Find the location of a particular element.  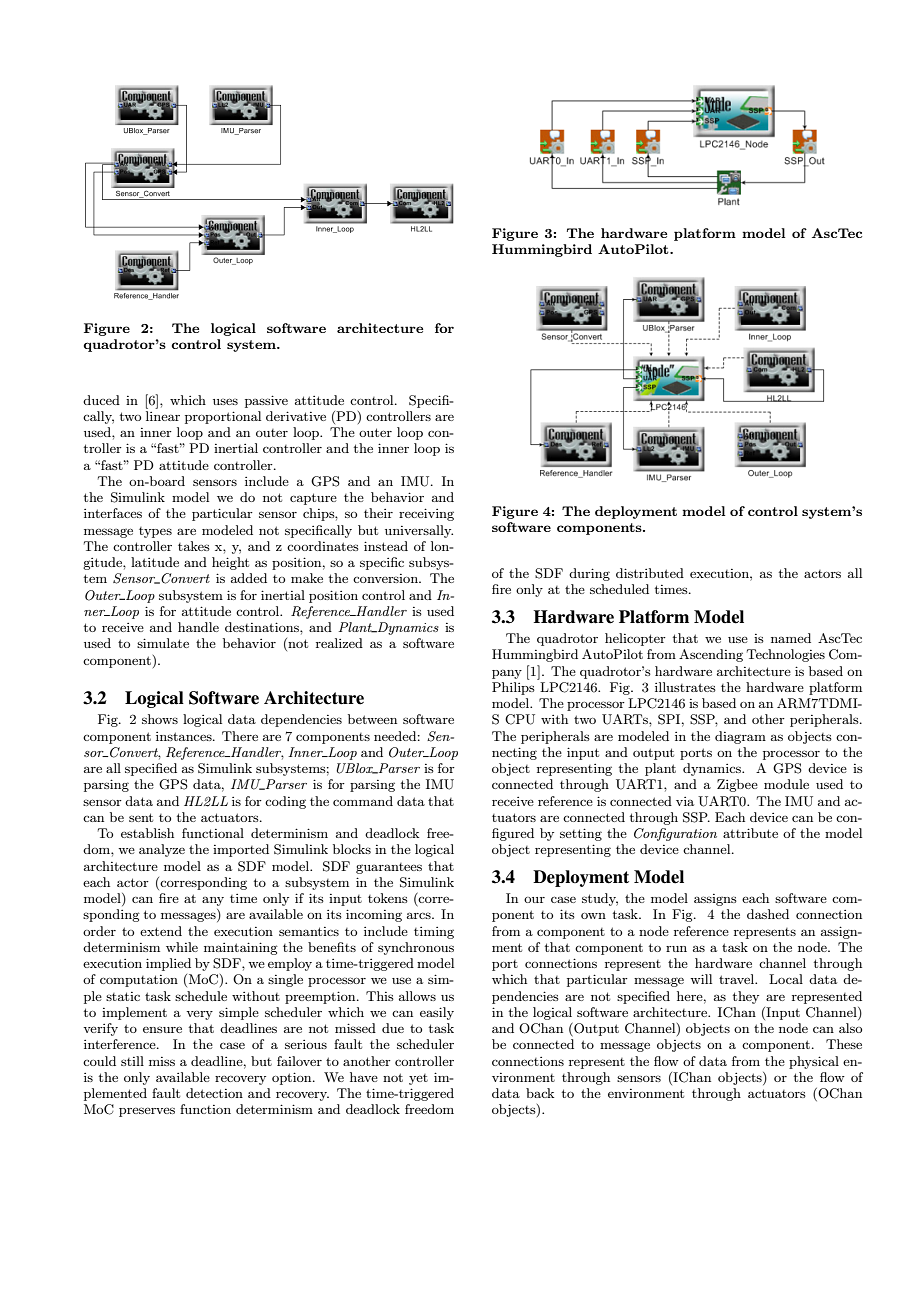

while is located at coordinates (182, 947).
